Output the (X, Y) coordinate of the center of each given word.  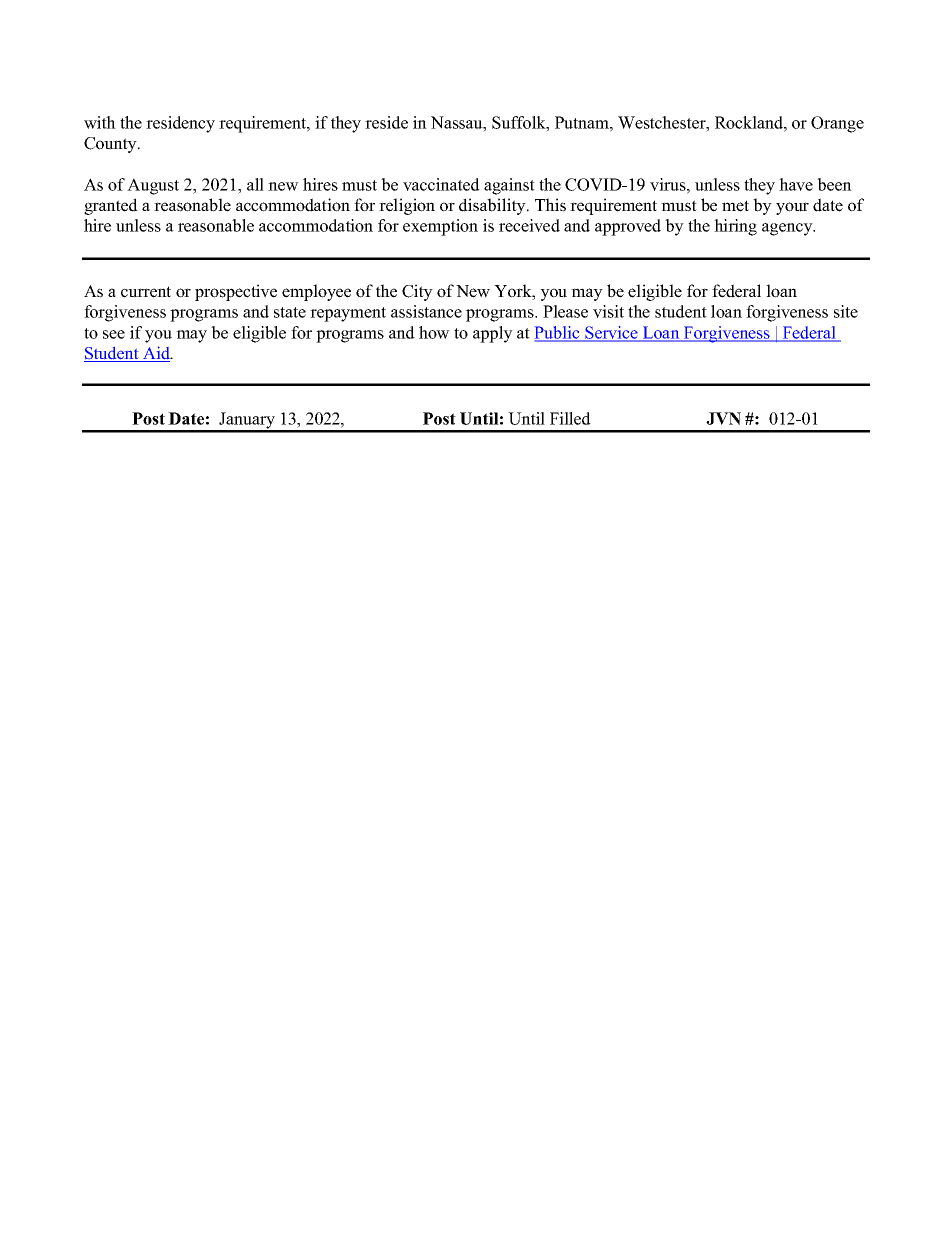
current (146, 292)
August (153, 186)
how (434, 332)
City (417, 292)
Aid (157, 354)
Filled (570, 418)
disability (493, 206)
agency (788, 229)
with (100, 122)
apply (493, 334)
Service (611, 333)
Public (558, 333)
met (735, 206)
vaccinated (441, 184)
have (796, 184)
